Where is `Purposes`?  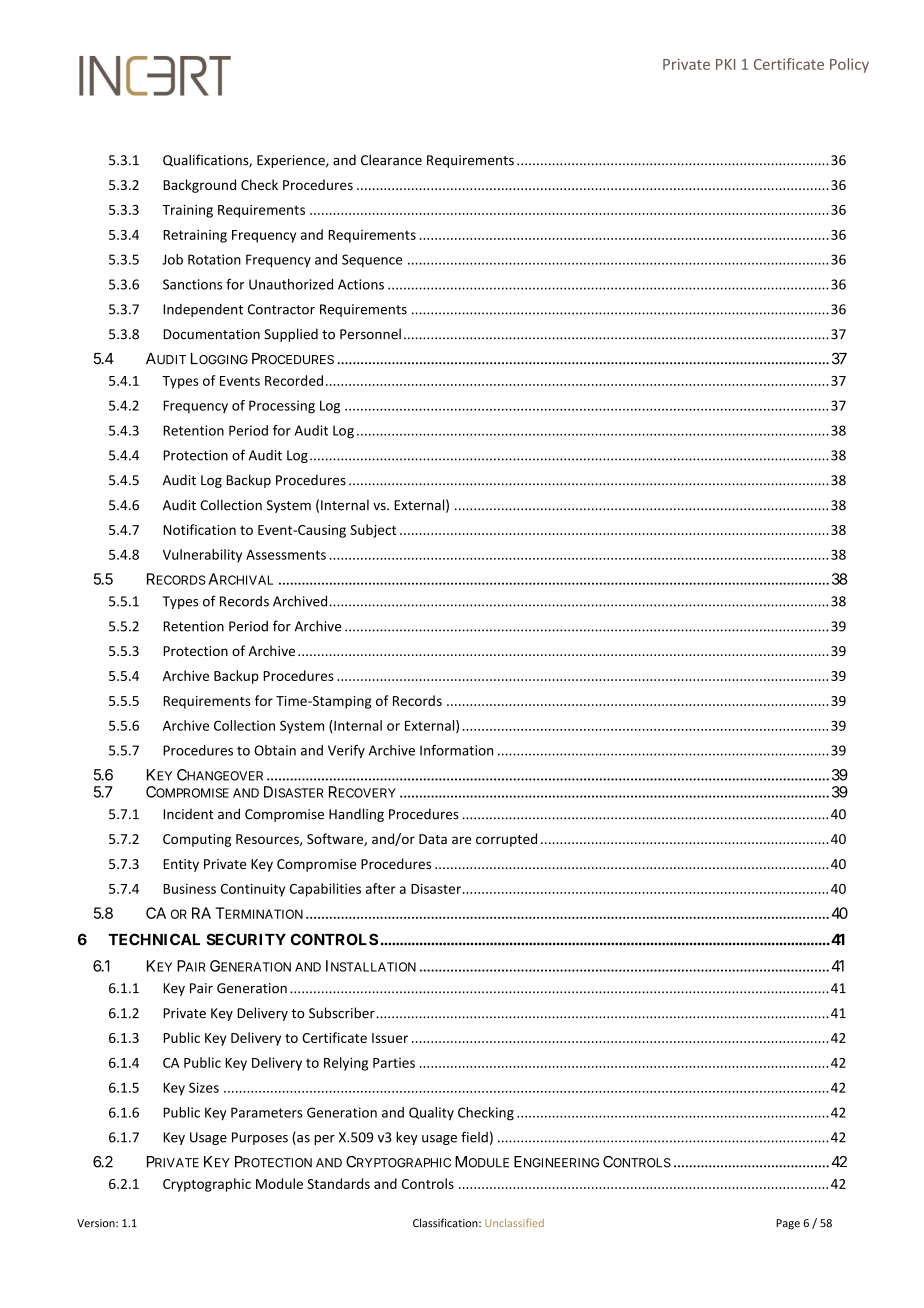
Purposes is located at coordinates (260, 1138).
